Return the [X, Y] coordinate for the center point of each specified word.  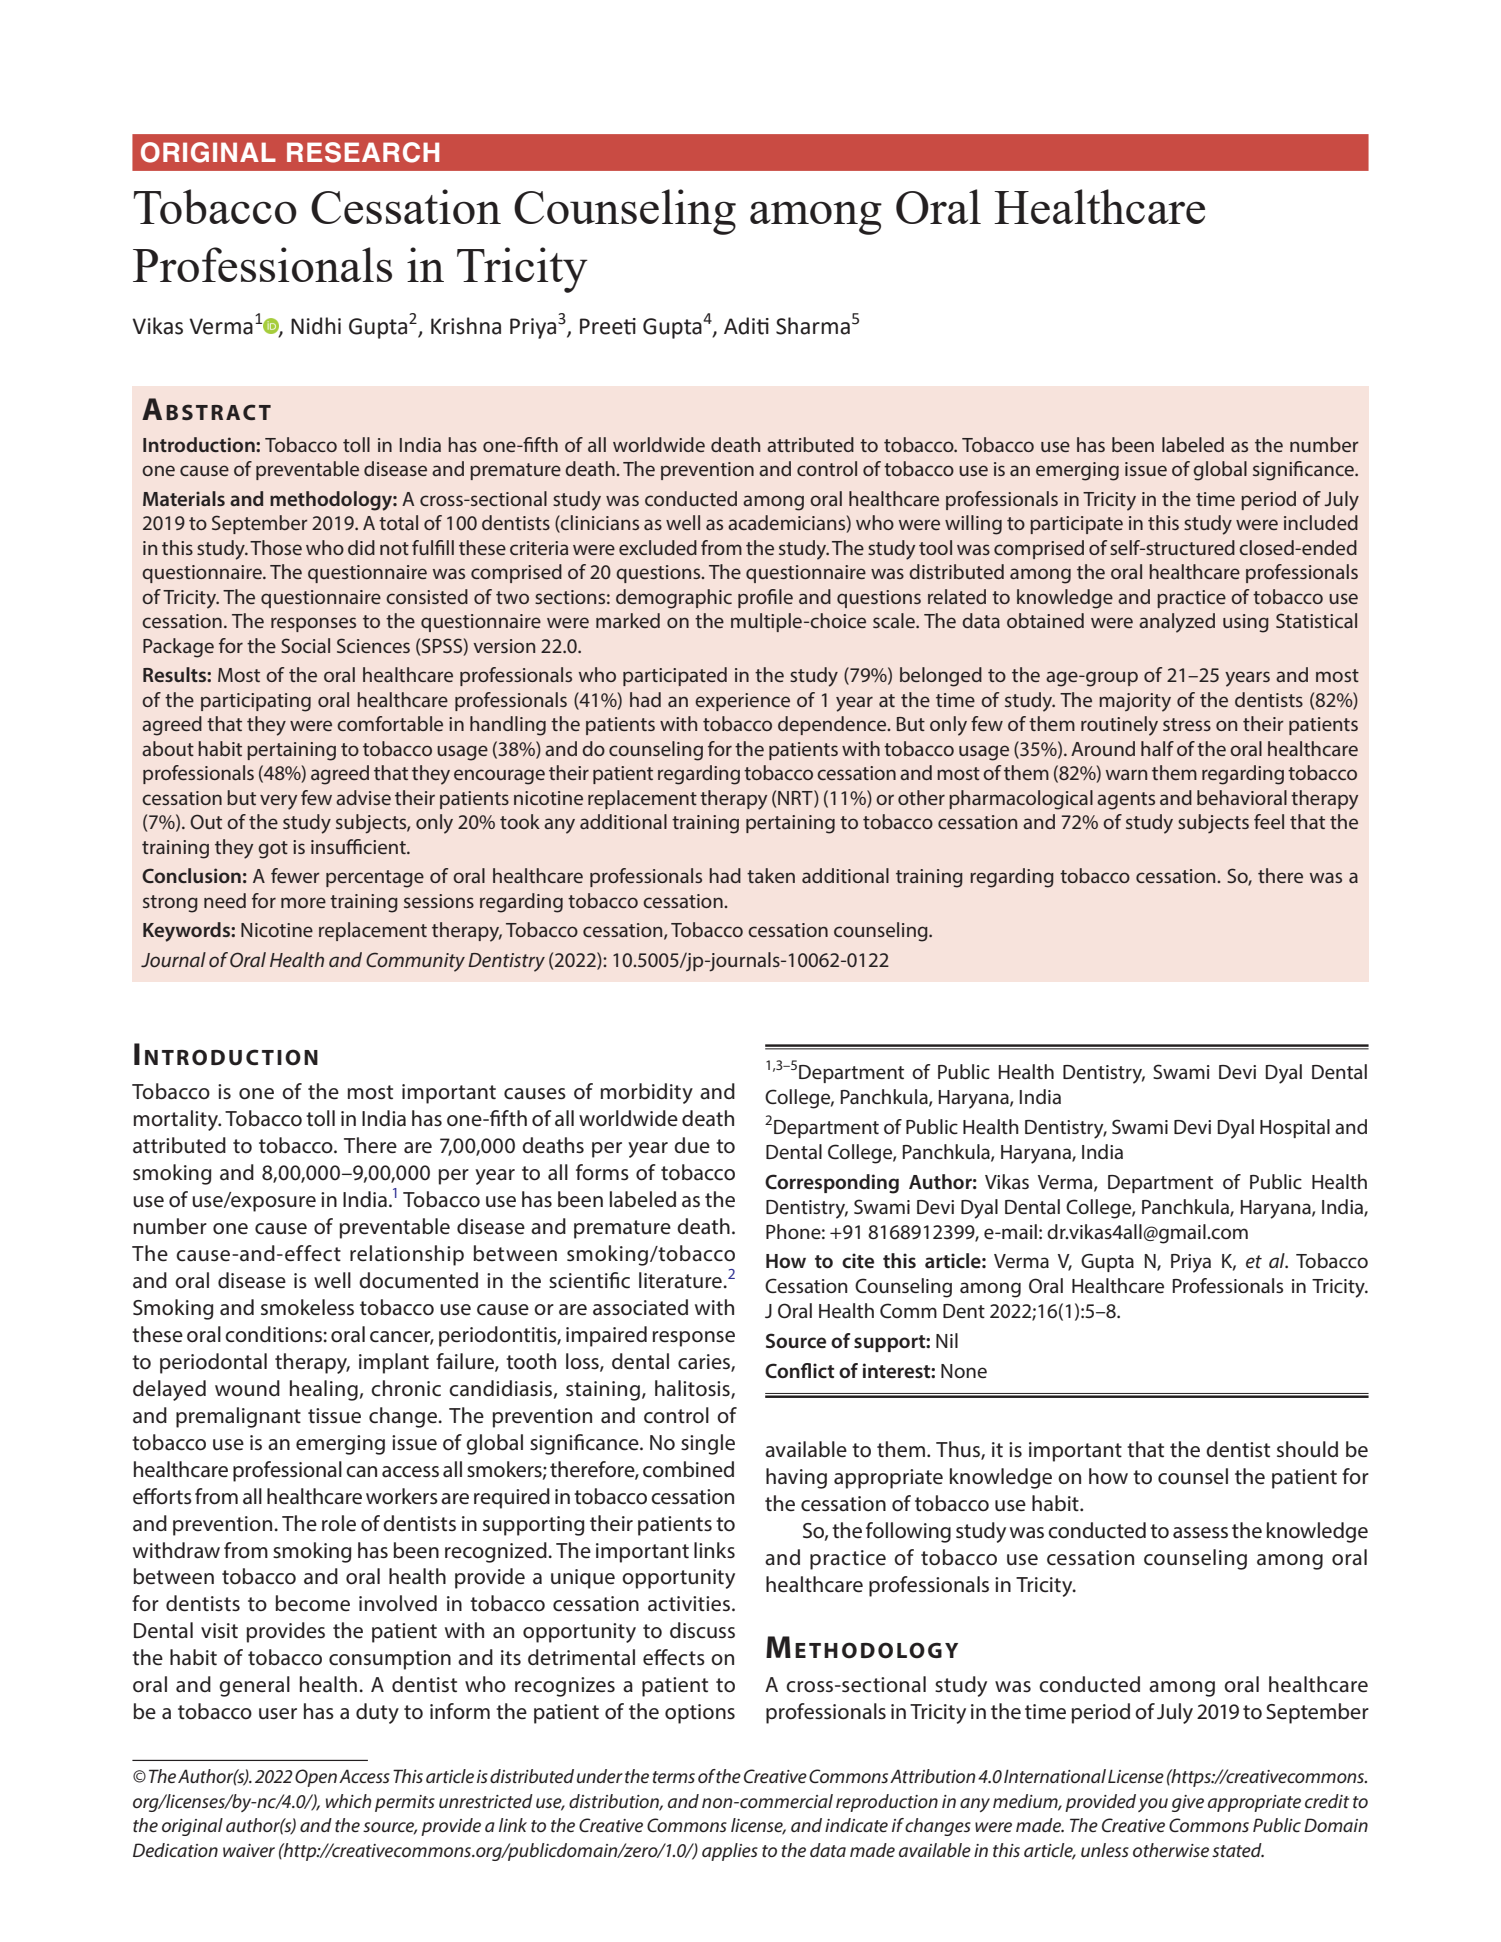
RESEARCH [363, 152]
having [796, 1478]
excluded [658, 547]
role [339, 1523]
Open [316, 1778]
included [1321, 522]
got [273, 850]
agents [1126, 801]
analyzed [1177, 623]
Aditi [746, 326]
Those [276, 547]
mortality [177, 1120]
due [692, 1145]
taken [771, 875]
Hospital [1295, 1128]
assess [1200, 1533]
